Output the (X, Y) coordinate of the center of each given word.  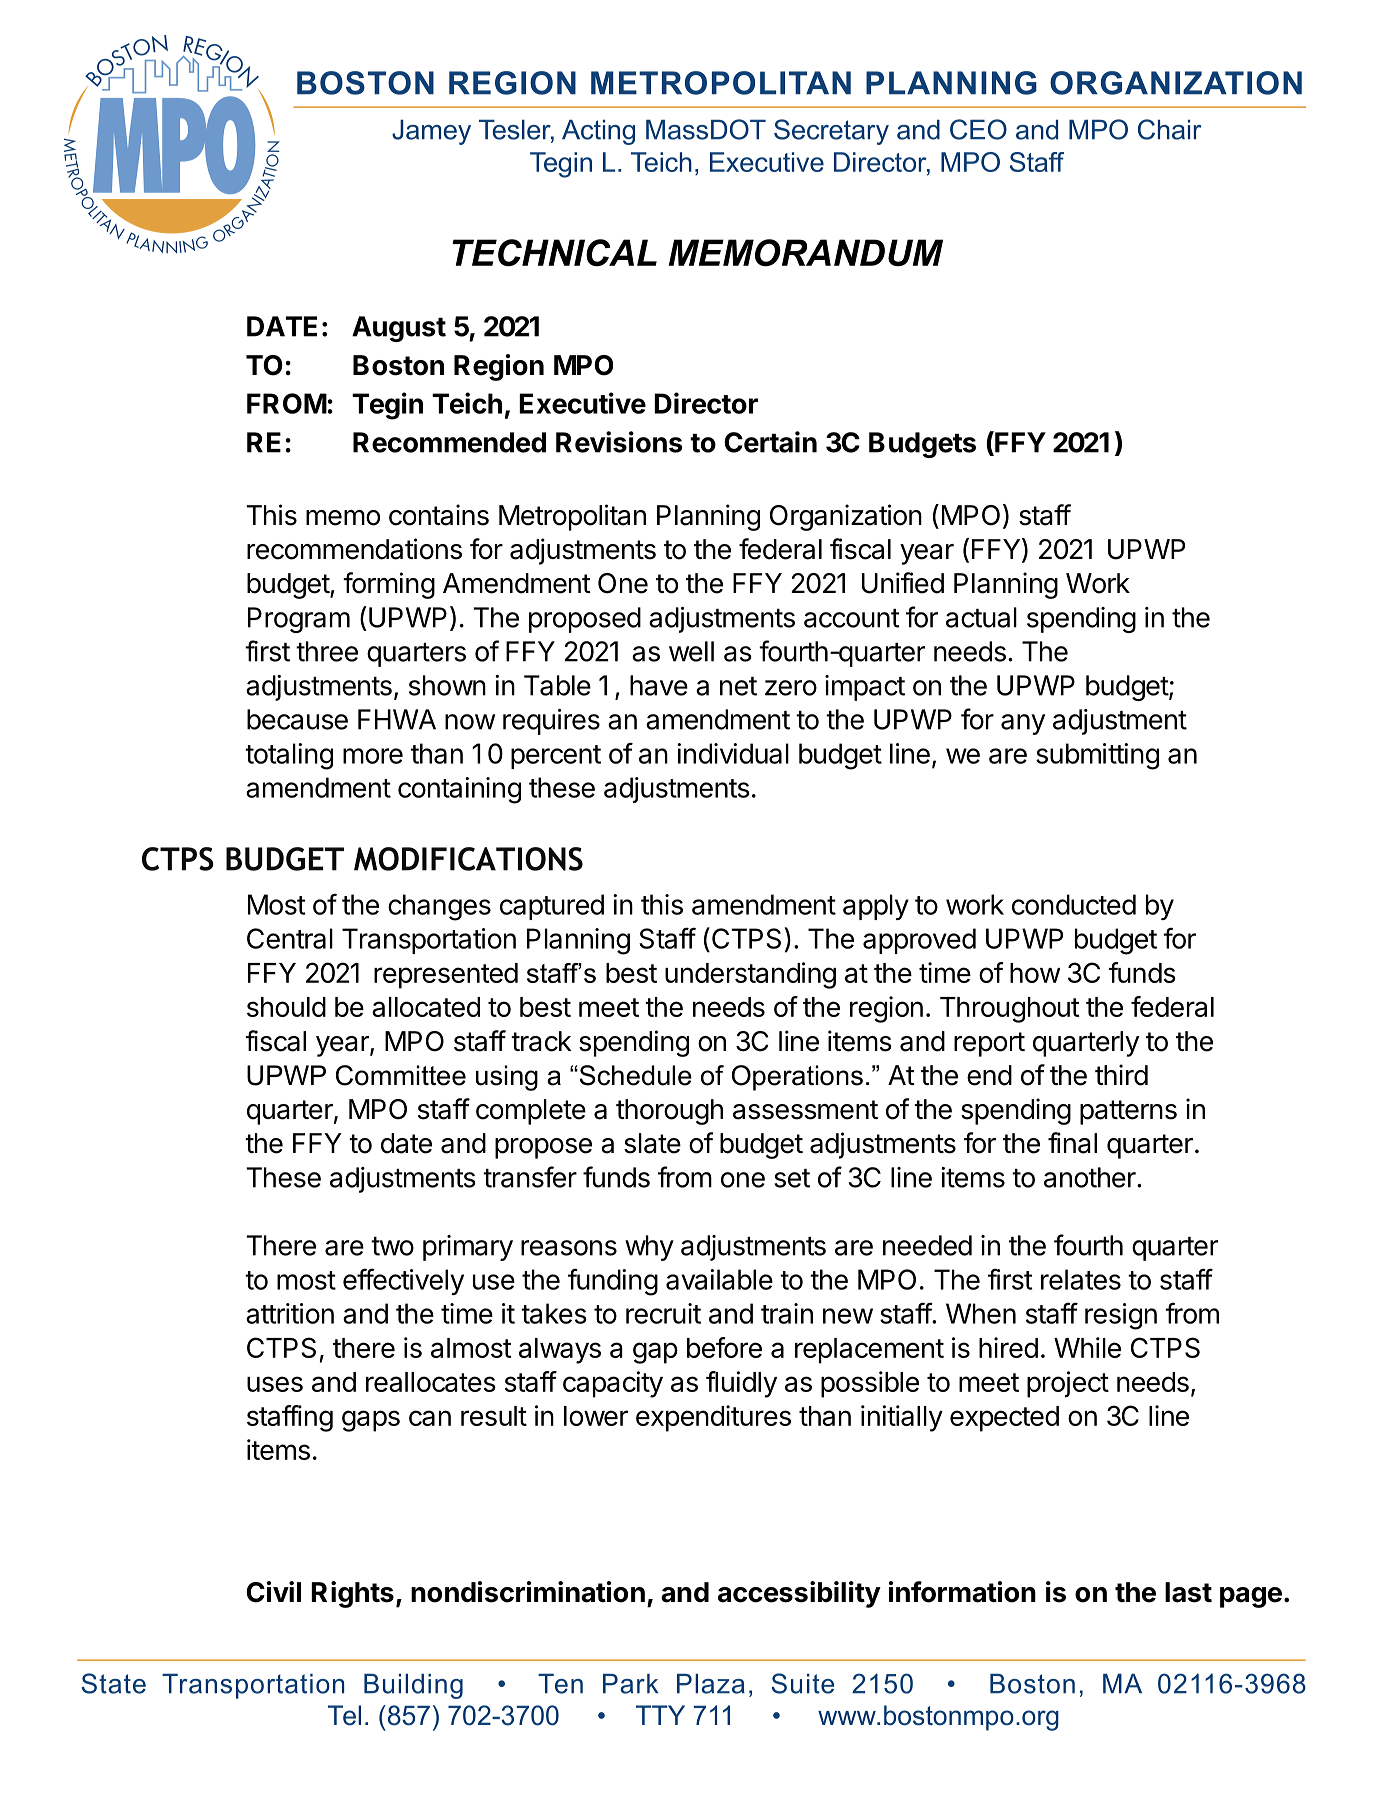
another (1091, 1177)
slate (652, 1143)
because (297, 719)
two (392, 1246)
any (1023, 724)
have (659, 685)
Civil (273, 1592)
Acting (598, 132)
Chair (1169, 129)
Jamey (431, 132)
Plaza (711, 1684)
